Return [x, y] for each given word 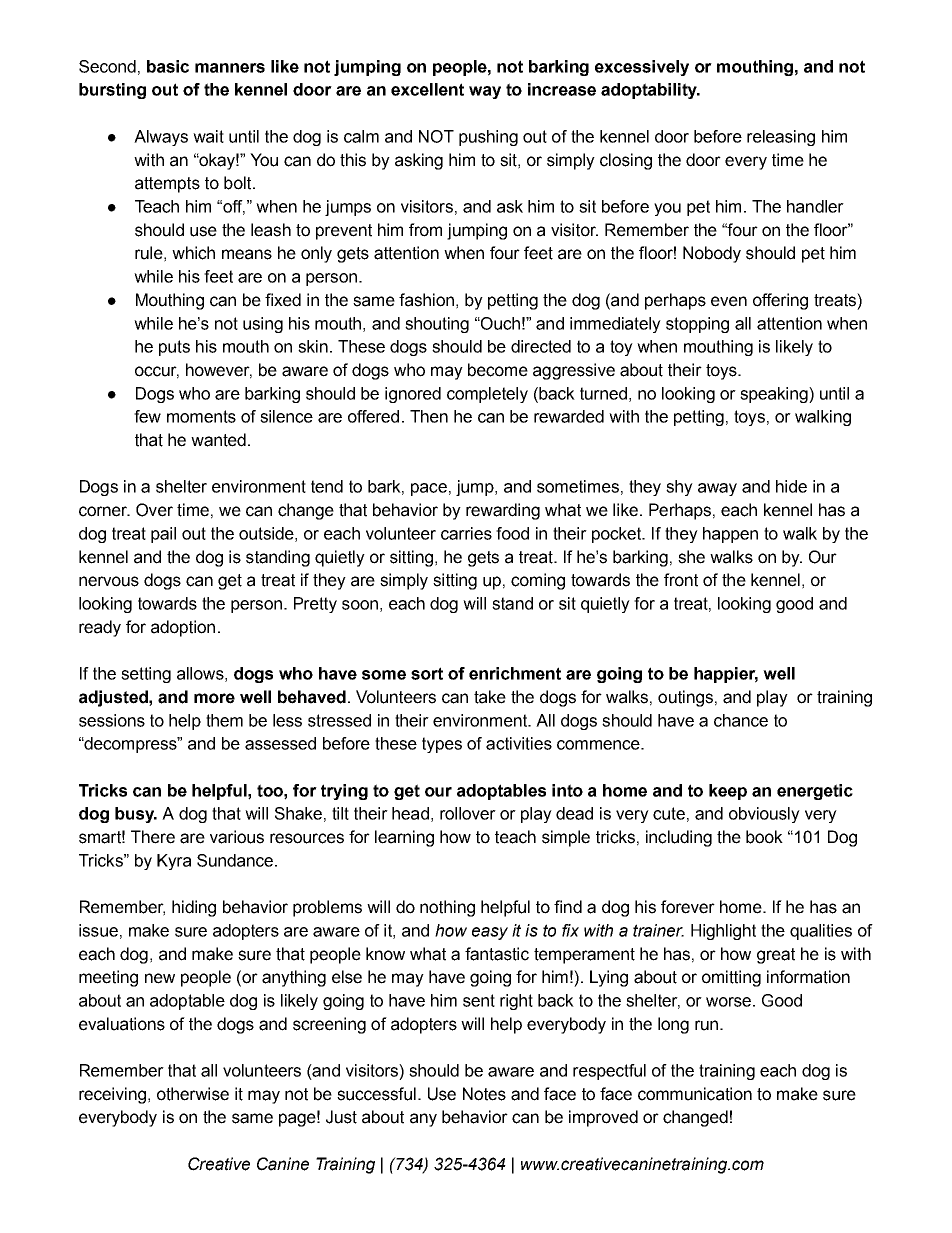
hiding [194, 908]
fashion [426, 300]
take [490, 697]
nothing [447, 908]
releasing [781, 138]
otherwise [193, 1094]
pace [429, 489]
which [193, 253]
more [214, 698]
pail [163, 535]
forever [688, 907]
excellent [427, 89]
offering [780, 301]
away [717, 489]
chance [741, 720]
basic [168, 66]
